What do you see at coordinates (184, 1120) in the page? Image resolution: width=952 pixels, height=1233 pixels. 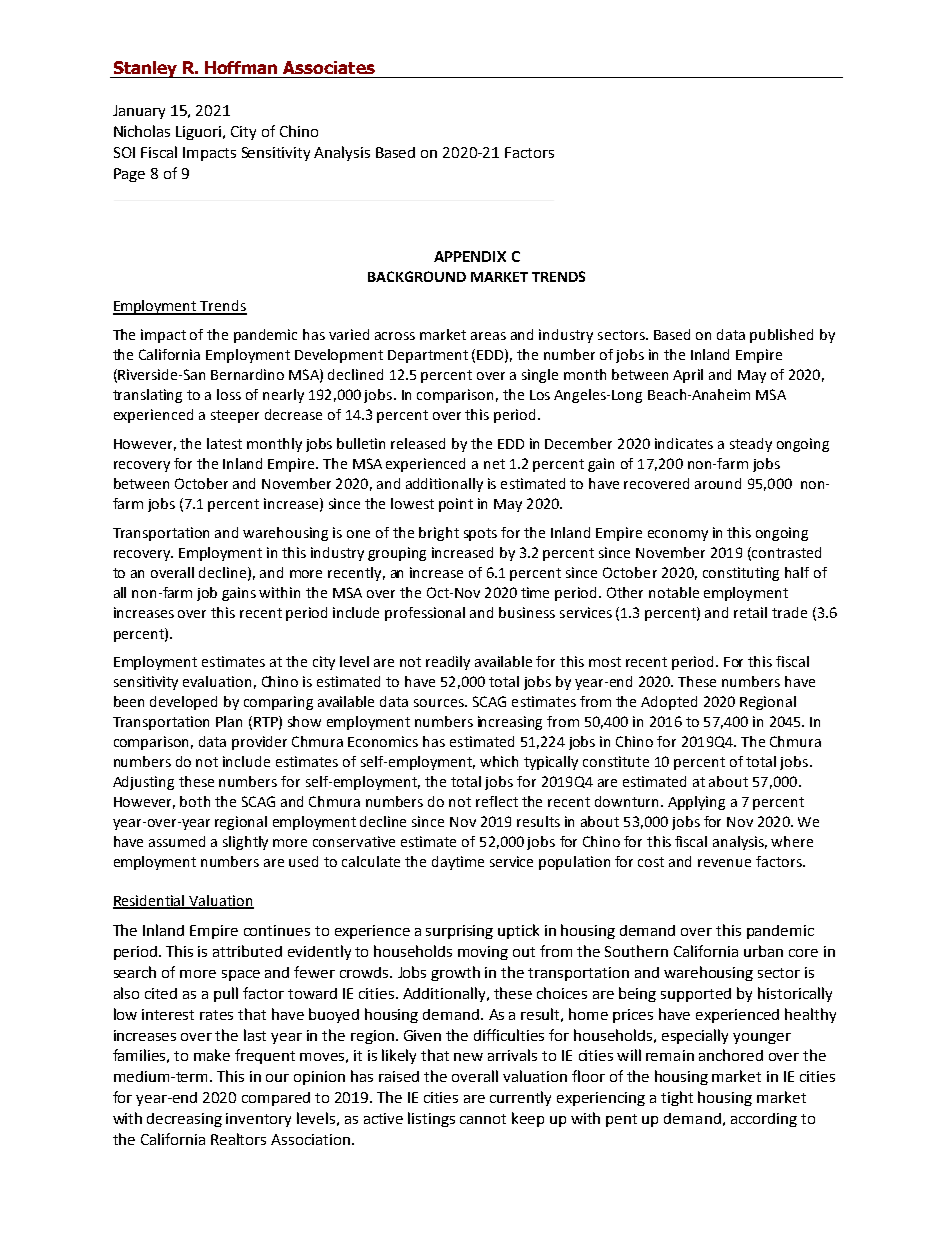 I see `decreasing` at bounding box center [184, 1120].
